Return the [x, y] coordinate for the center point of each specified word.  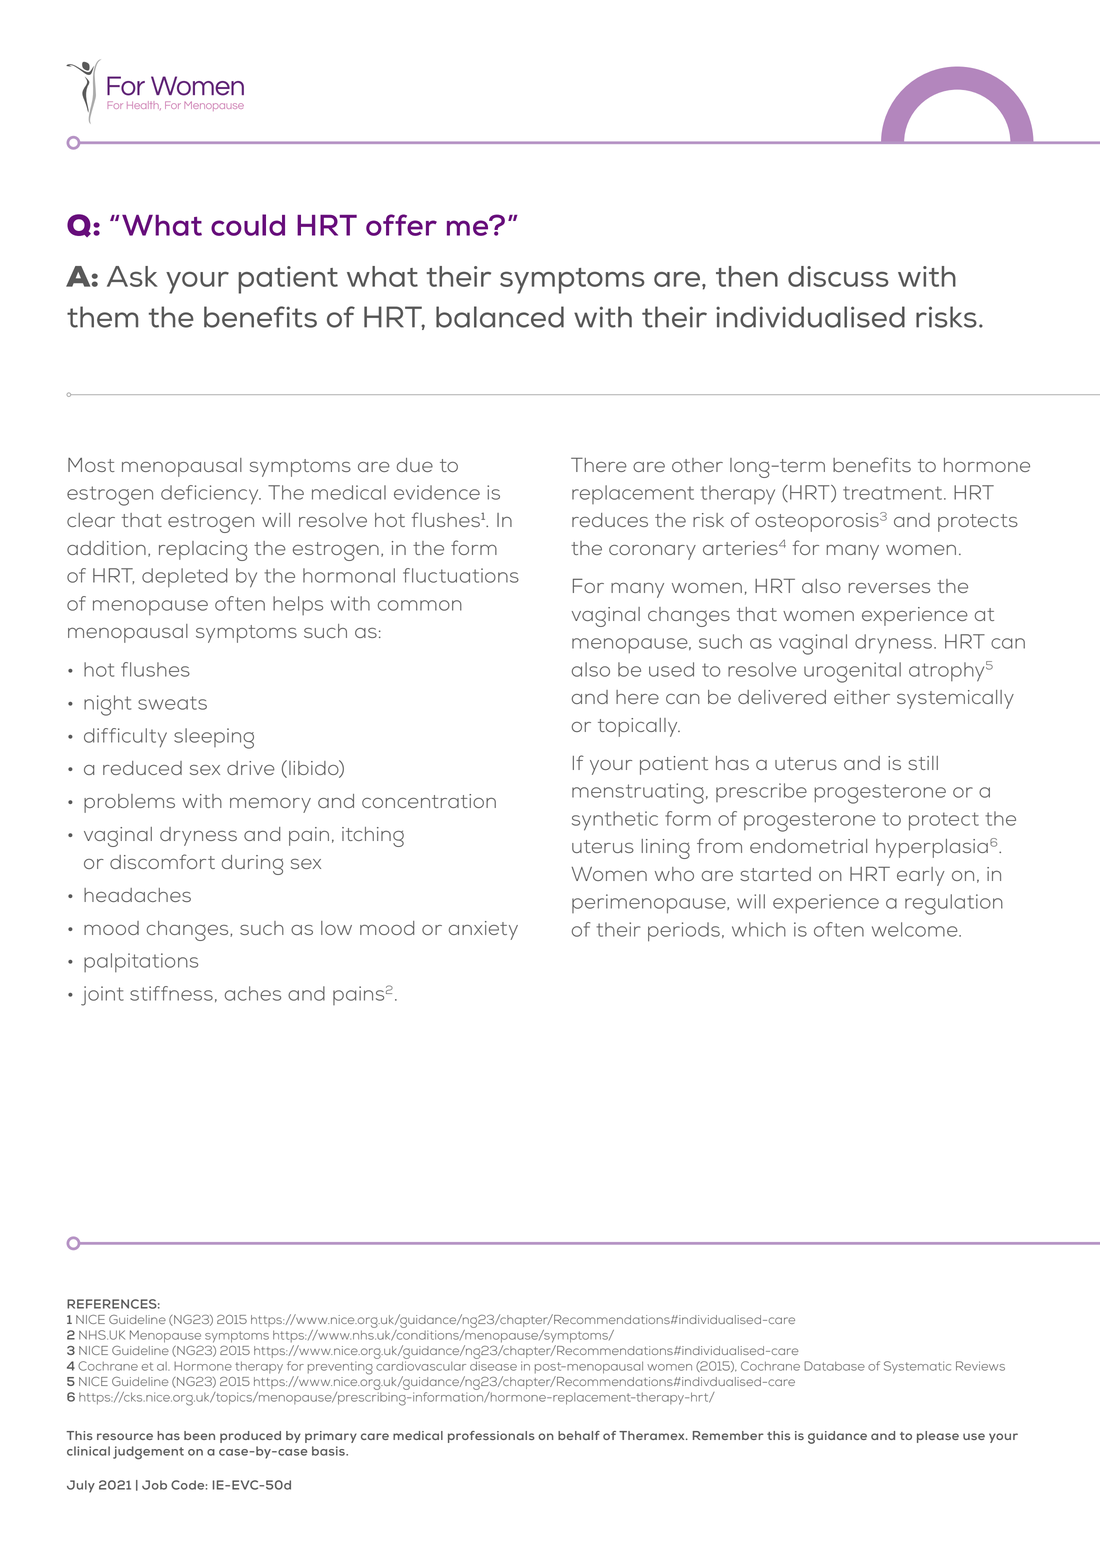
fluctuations [461, 575]
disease [493, 1366]
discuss [838, 276]
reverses [889, 588]
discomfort [162, 861]
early [921, 876]
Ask [132, 276]
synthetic [615, 821]
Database [834, 1366]
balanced [500, 317]
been [199, 1435]
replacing [203, 551]
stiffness [171, 993]
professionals [491, 1437]
